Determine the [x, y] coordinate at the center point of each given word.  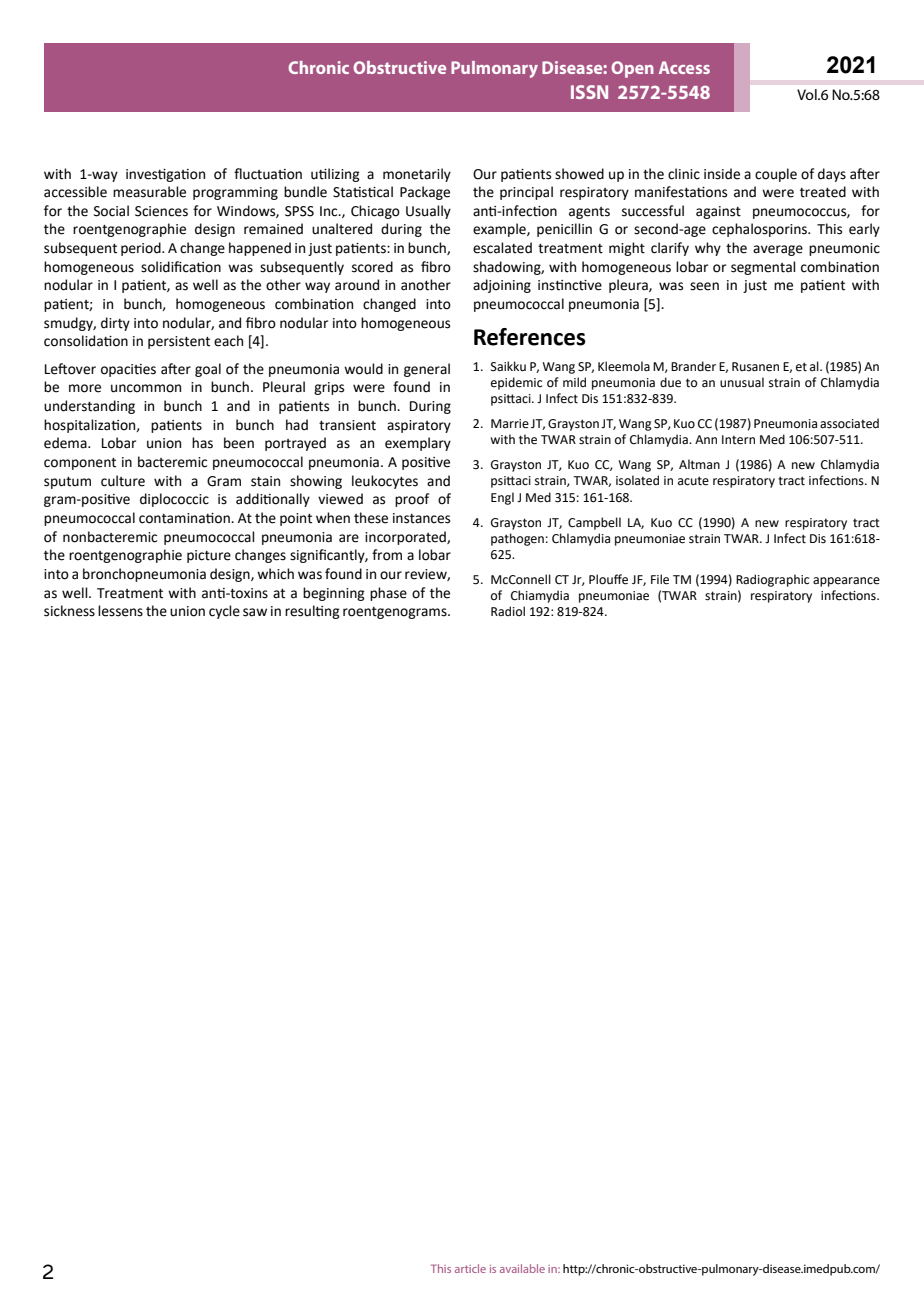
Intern [738, 440]
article [470, 1268]
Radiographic [772, 580]
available [522, 1268]
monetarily [417, 175]
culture [123, 481]
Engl [502, 498]
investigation [165, 175]
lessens [120, 611]
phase [388, 594]
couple [776, 175]
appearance [846, 582]
